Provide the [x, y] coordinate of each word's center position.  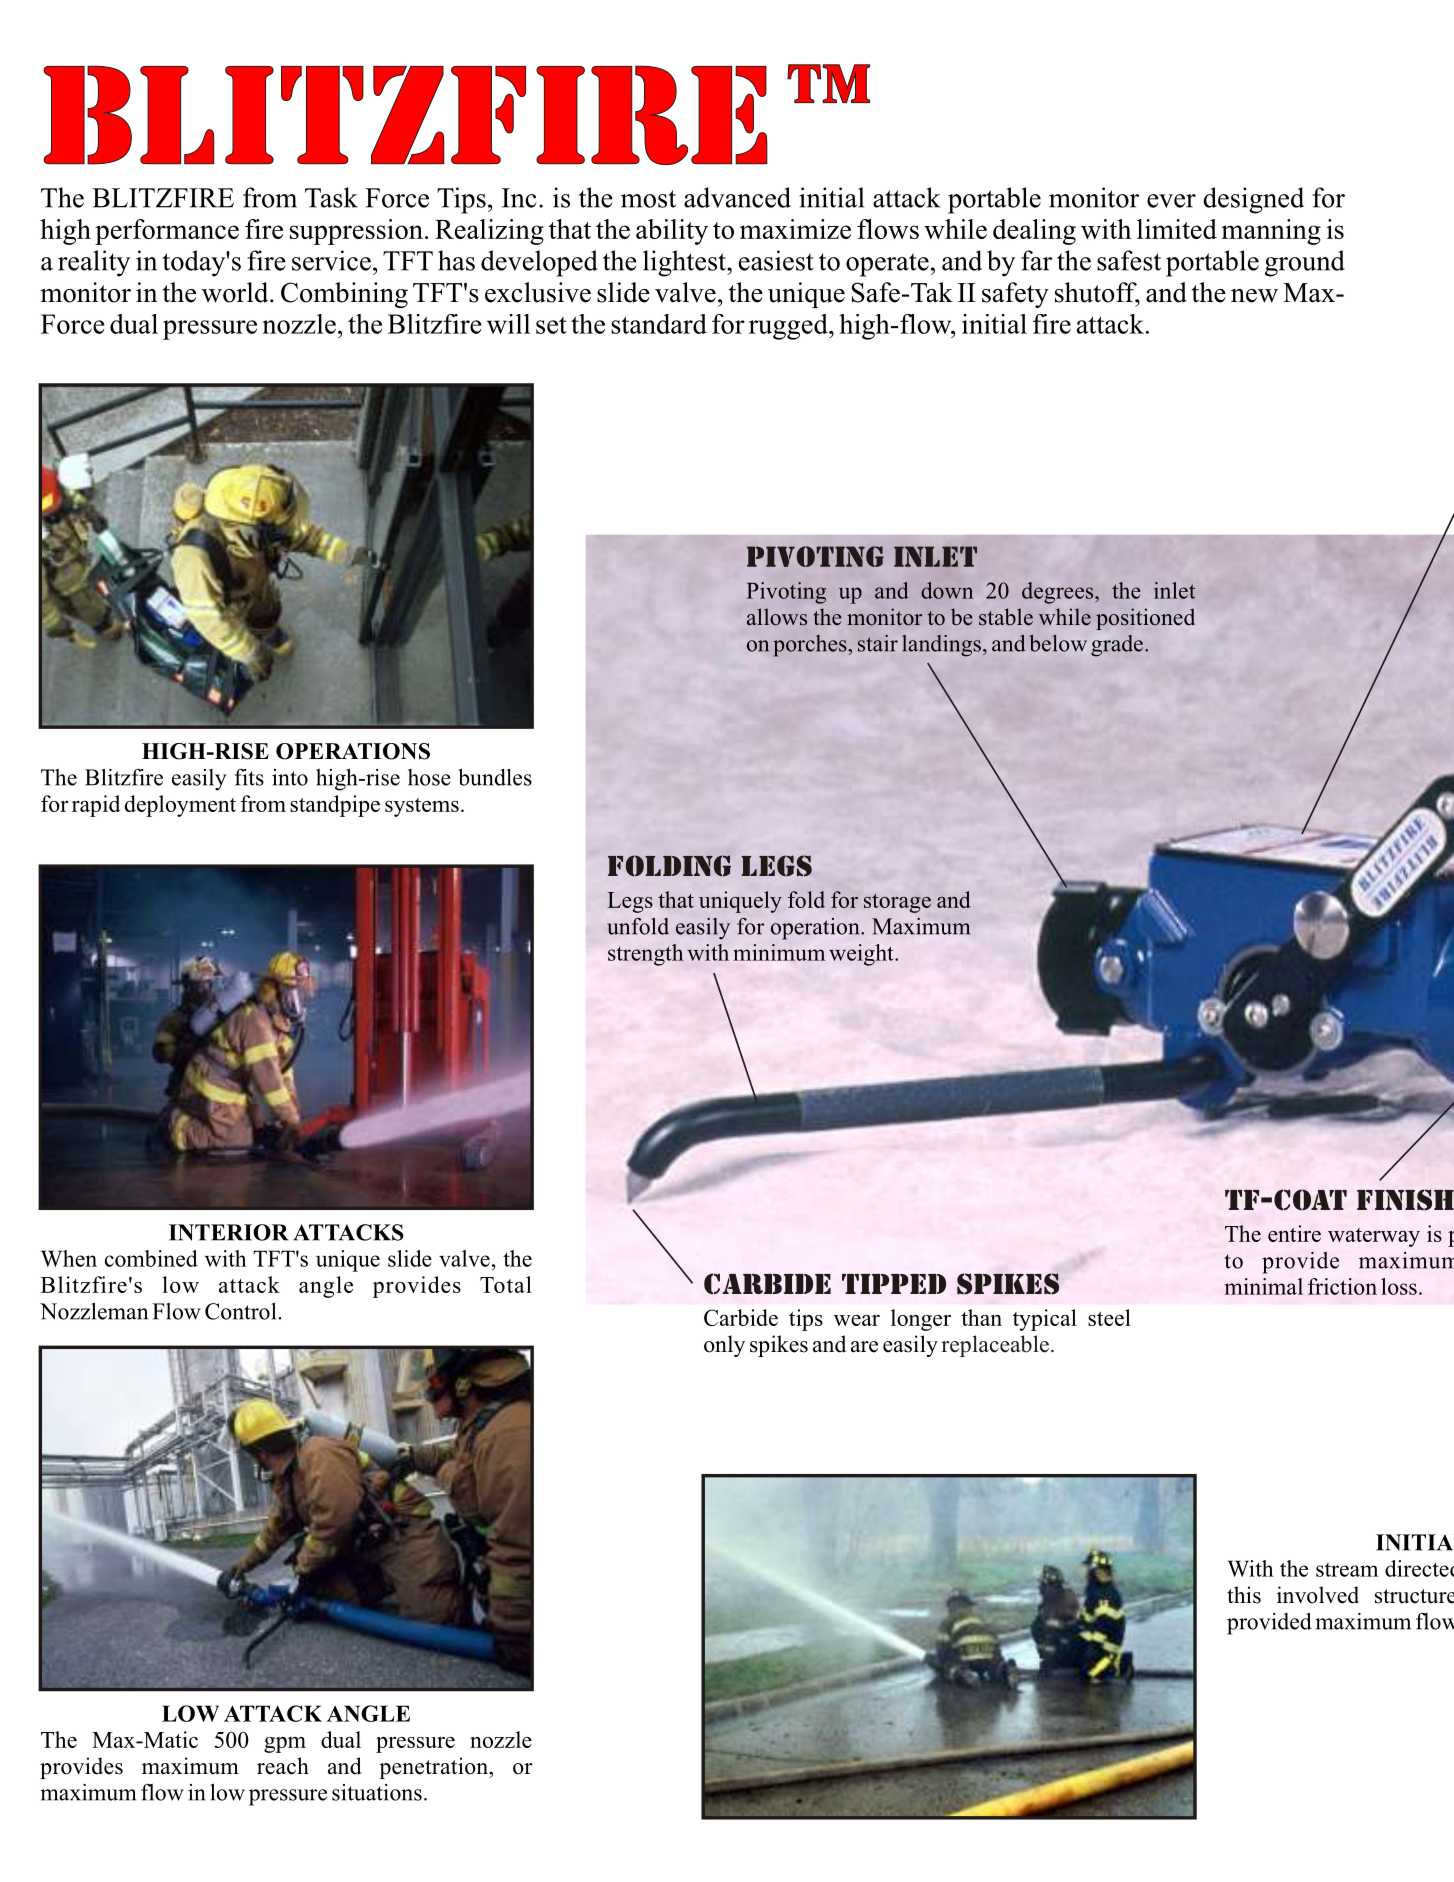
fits [249, 777]
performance [167, 232]
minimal [1264, 1286]
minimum [779, 952]
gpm [285, 1745]
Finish [1405, 1200]
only [724, 1346]
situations [377, 1792]
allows [777, 617]
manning [1271, 232]
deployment [180, 806]
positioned [1145, 619]
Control [242, 1311]
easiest [776, 260]
